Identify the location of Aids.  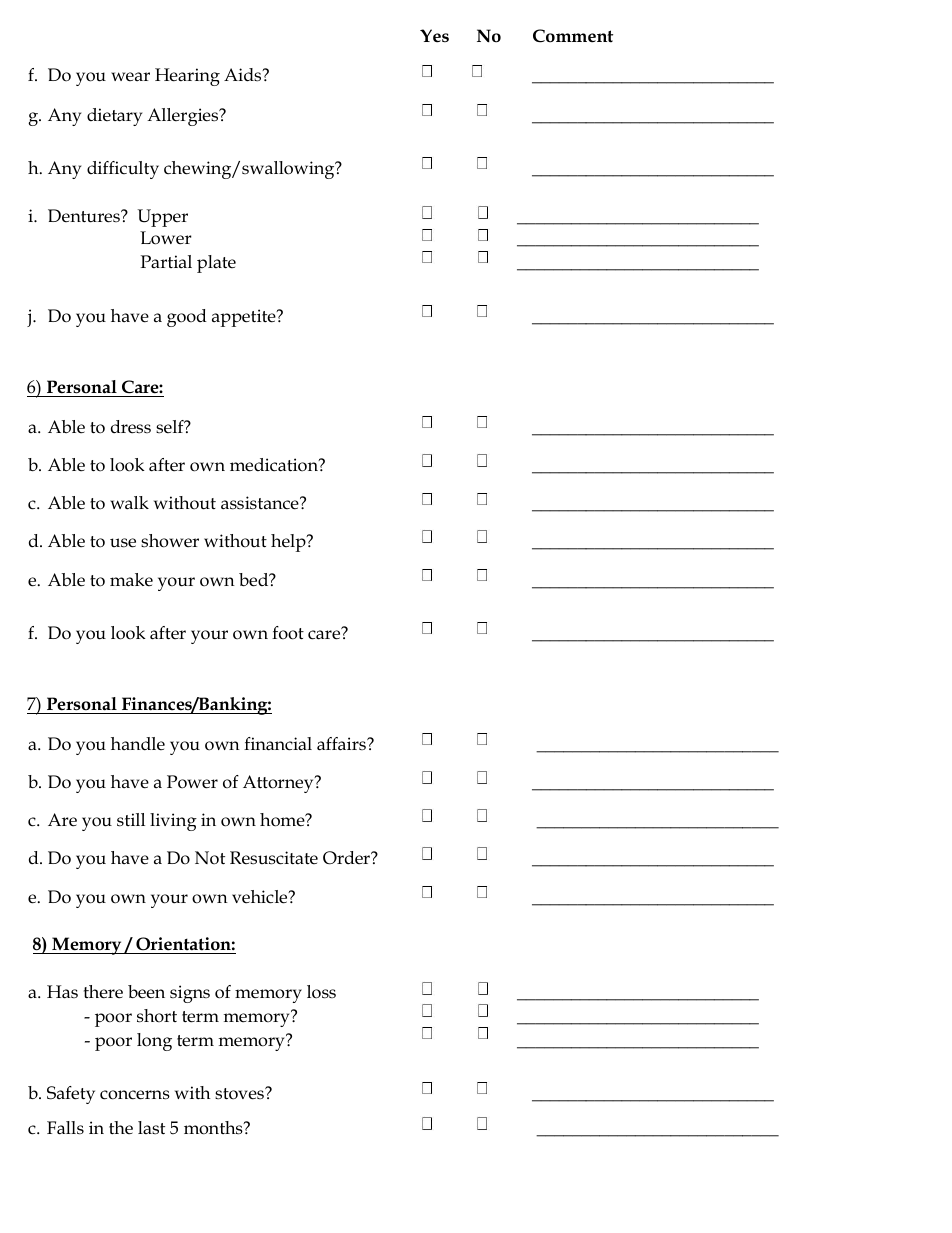
(244, 75).
